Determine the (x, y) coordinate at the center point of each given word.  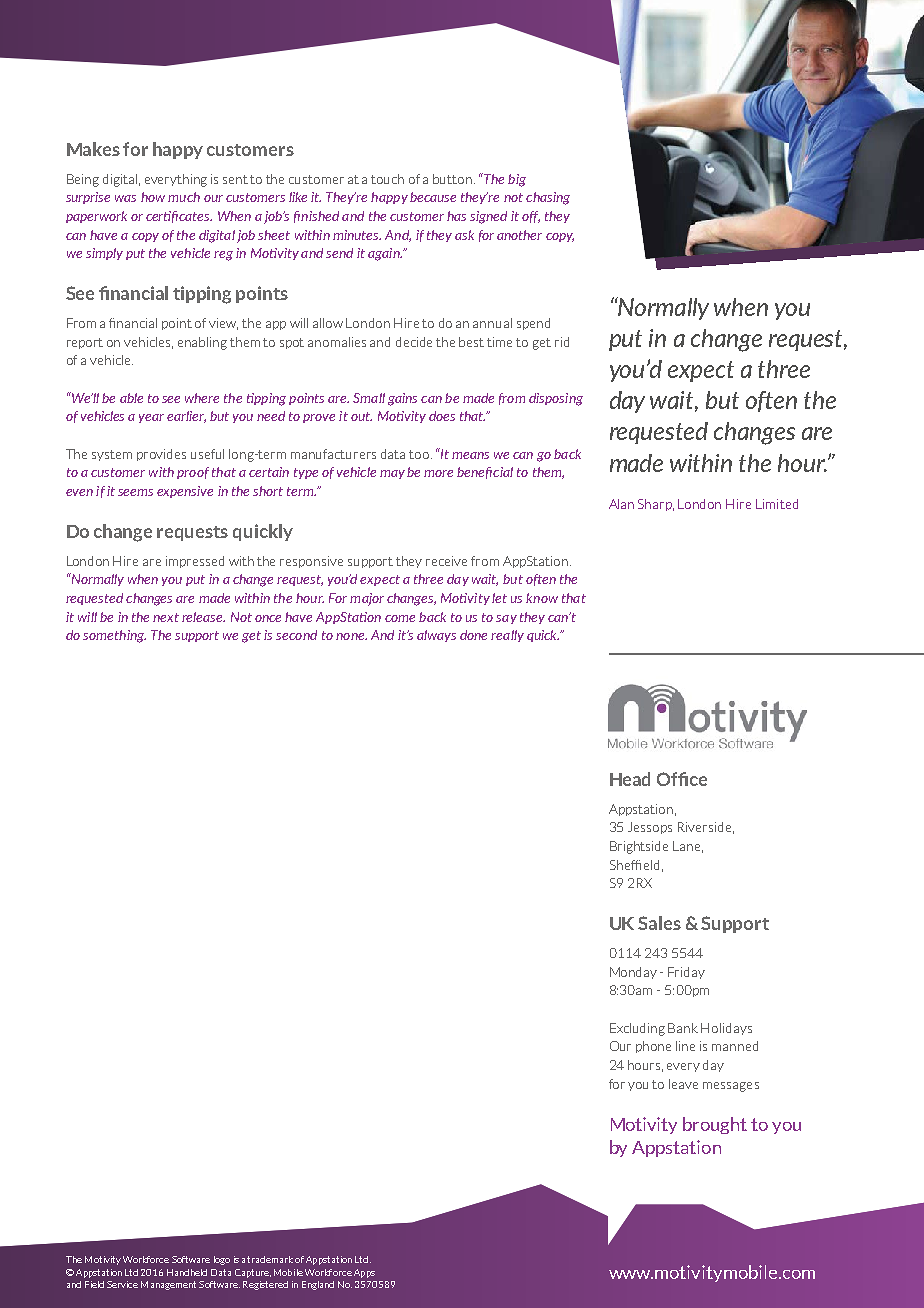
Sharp (656, 505)
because (433, 197)
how (153, 197)
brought (715, 1125)
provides (161, 455)
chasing (548, 198)
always (436, 636)
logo (222, 1260)
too (420, 454)
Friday (686, 973)
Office (682, 779)
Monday (633, 973)
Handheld (187, 1272)
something (114, 636)
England (318, 1285)
